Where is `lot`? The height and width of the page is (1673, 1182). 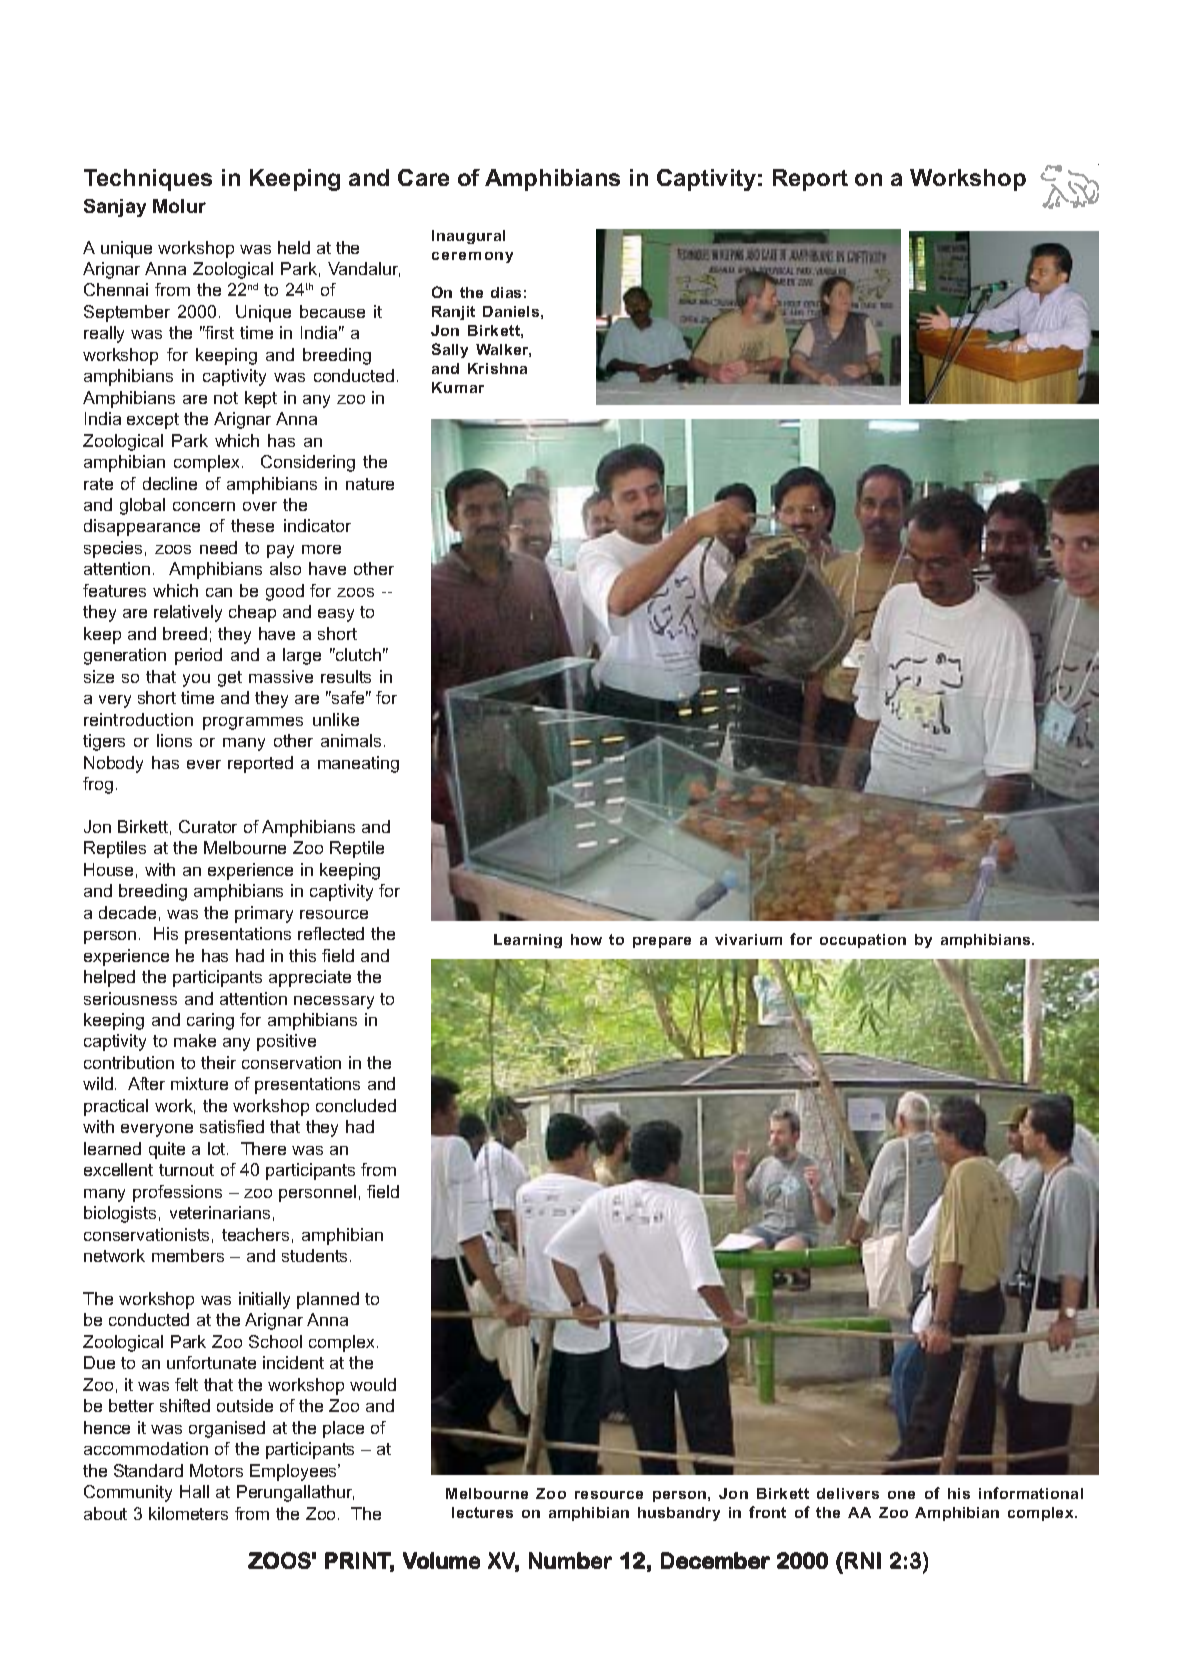 lot is located at coordinates (218, 1148).
